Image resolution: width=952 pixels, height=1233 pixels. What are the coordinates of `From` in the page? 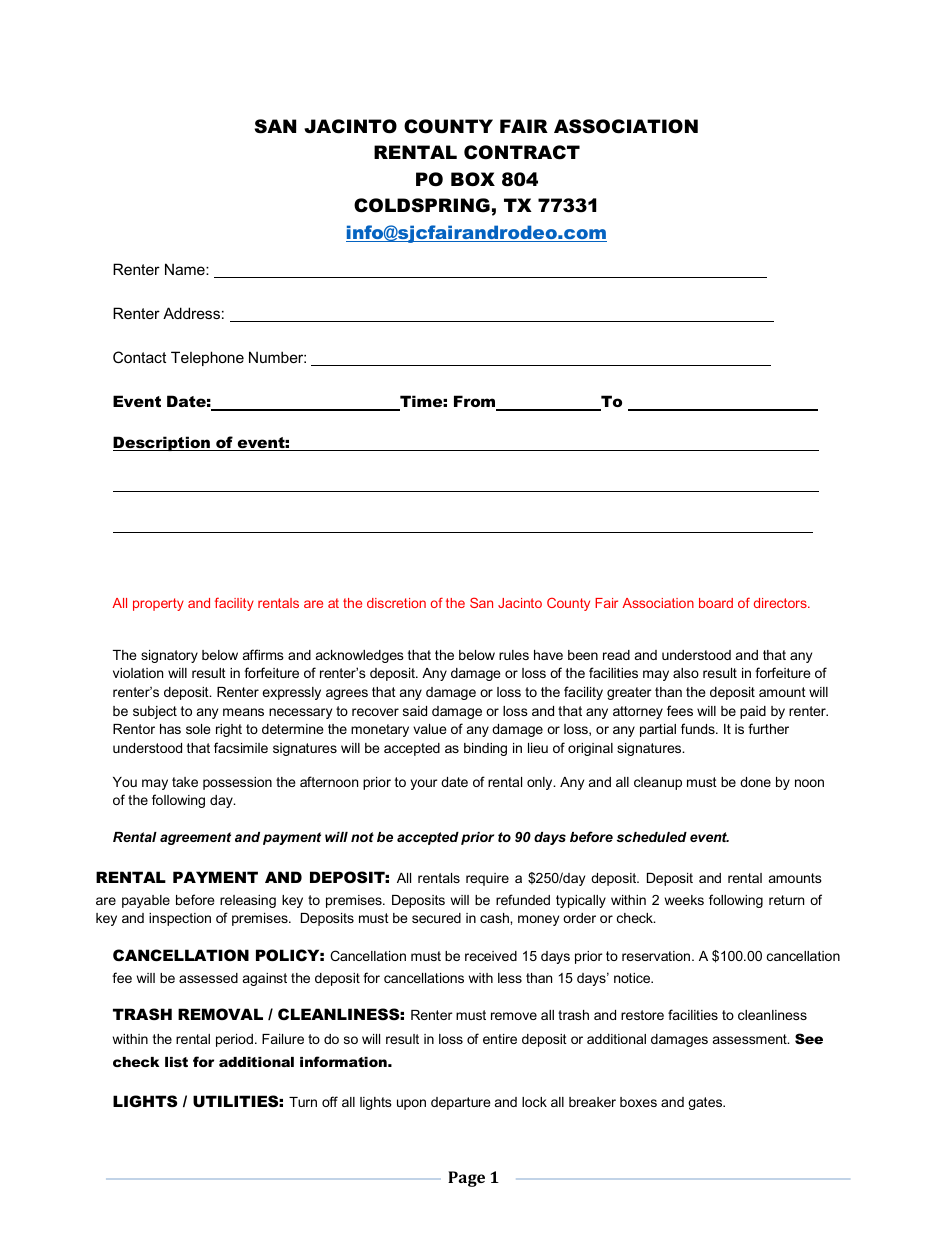 It's located at (476, 402).
